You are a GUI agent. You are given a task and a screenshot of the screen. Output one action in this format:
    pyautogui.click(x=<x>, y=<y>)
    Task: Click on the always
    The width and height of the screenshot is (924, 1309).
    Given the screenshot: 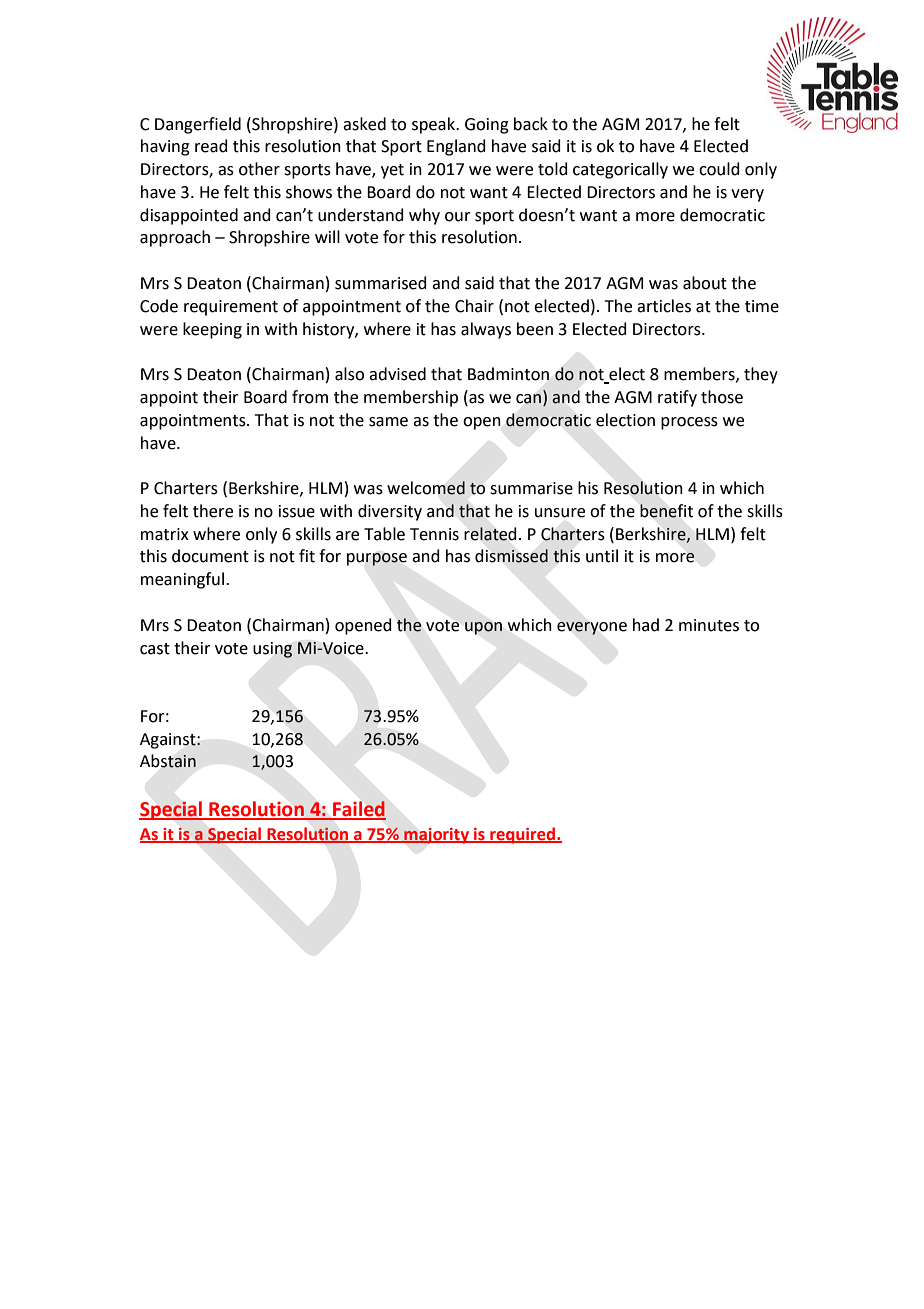 What is the action you would take?
    pyautogui.click(x=486, y=330)
